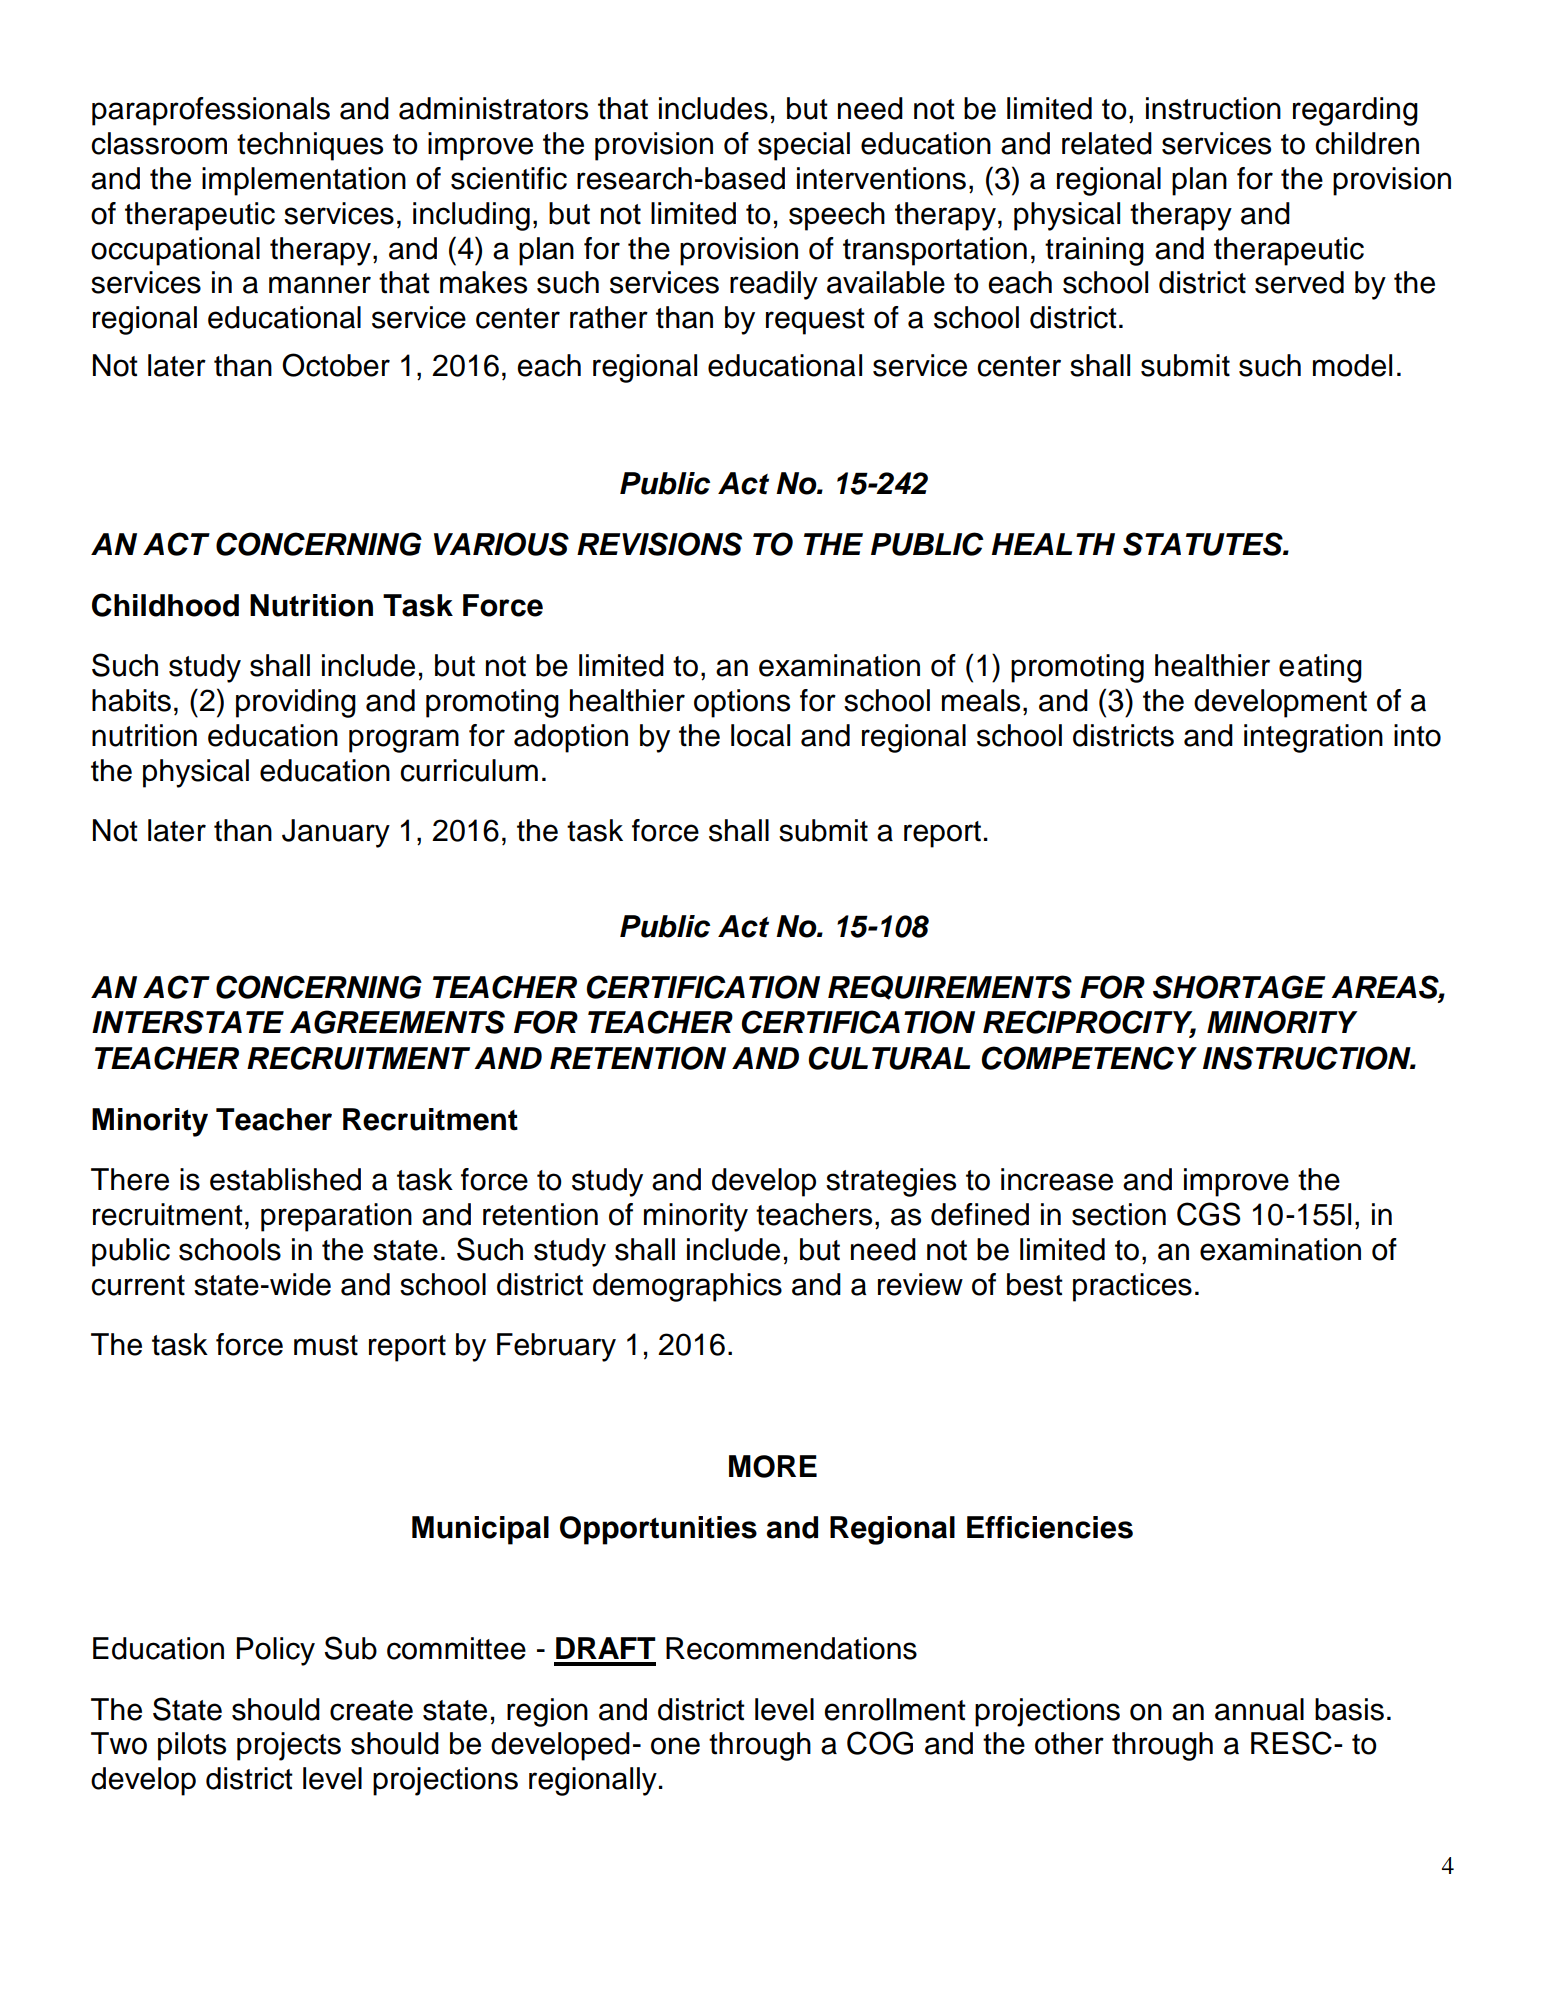 The width and height of the screenshot is (1545, 2000). Describe the element at coordinates (1367, 143) in the screenshot. I see `children` at that location.
